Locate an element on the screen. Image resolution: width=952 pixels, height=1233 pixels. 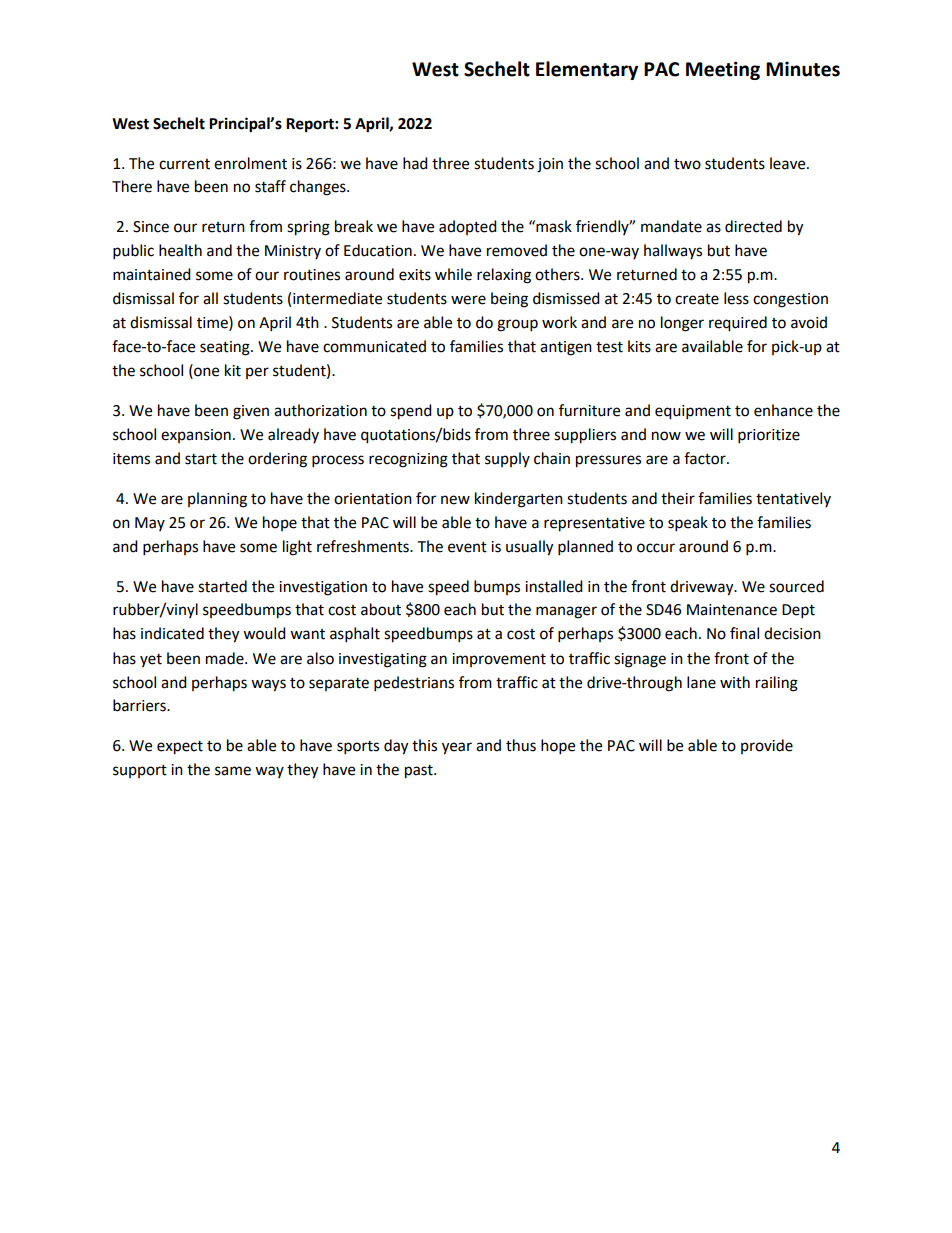
equipment is located at coordinates (693, 412).
